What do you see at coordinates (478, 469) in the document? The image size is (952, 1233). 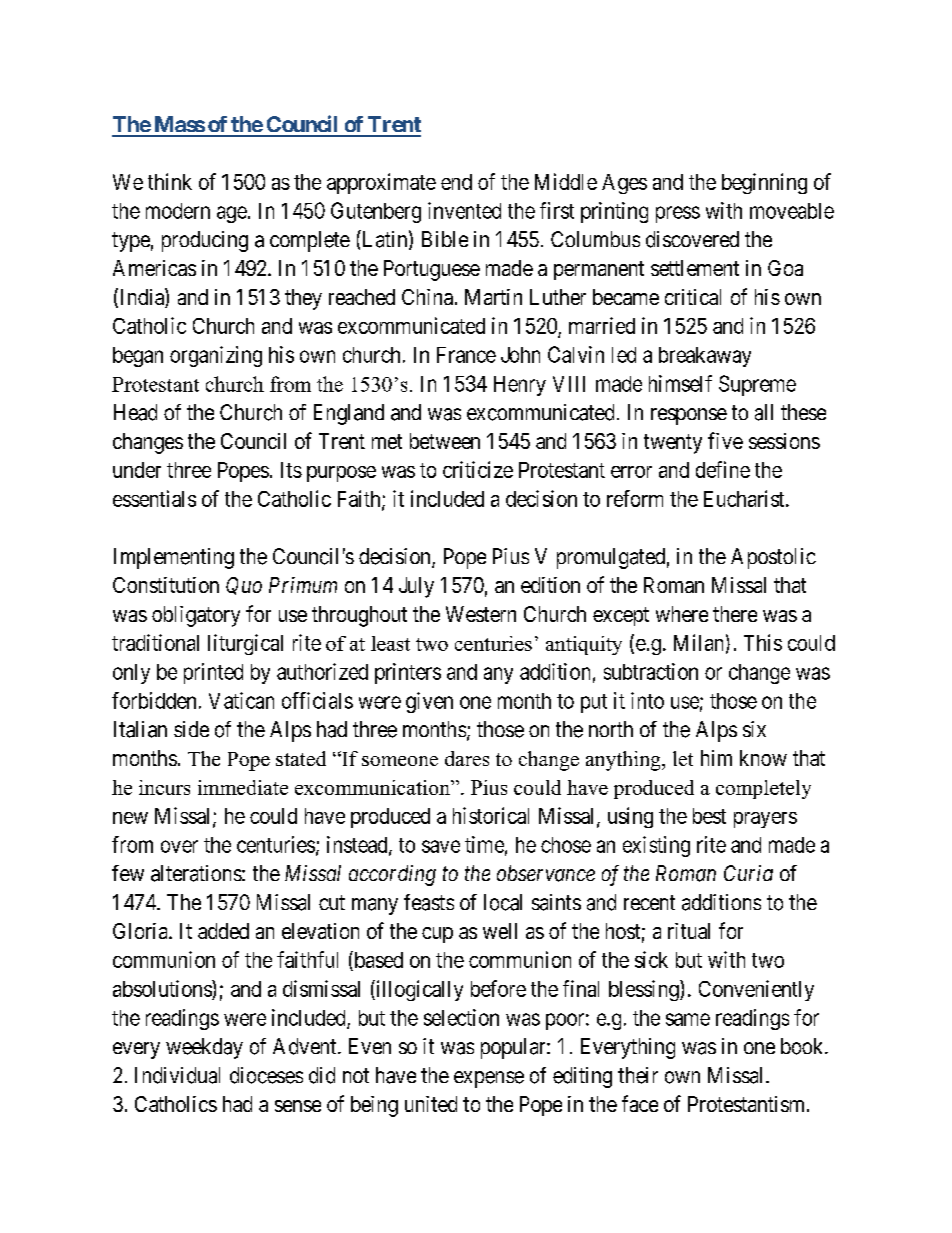 I see `criticize` at bounding box center [478, 469].
